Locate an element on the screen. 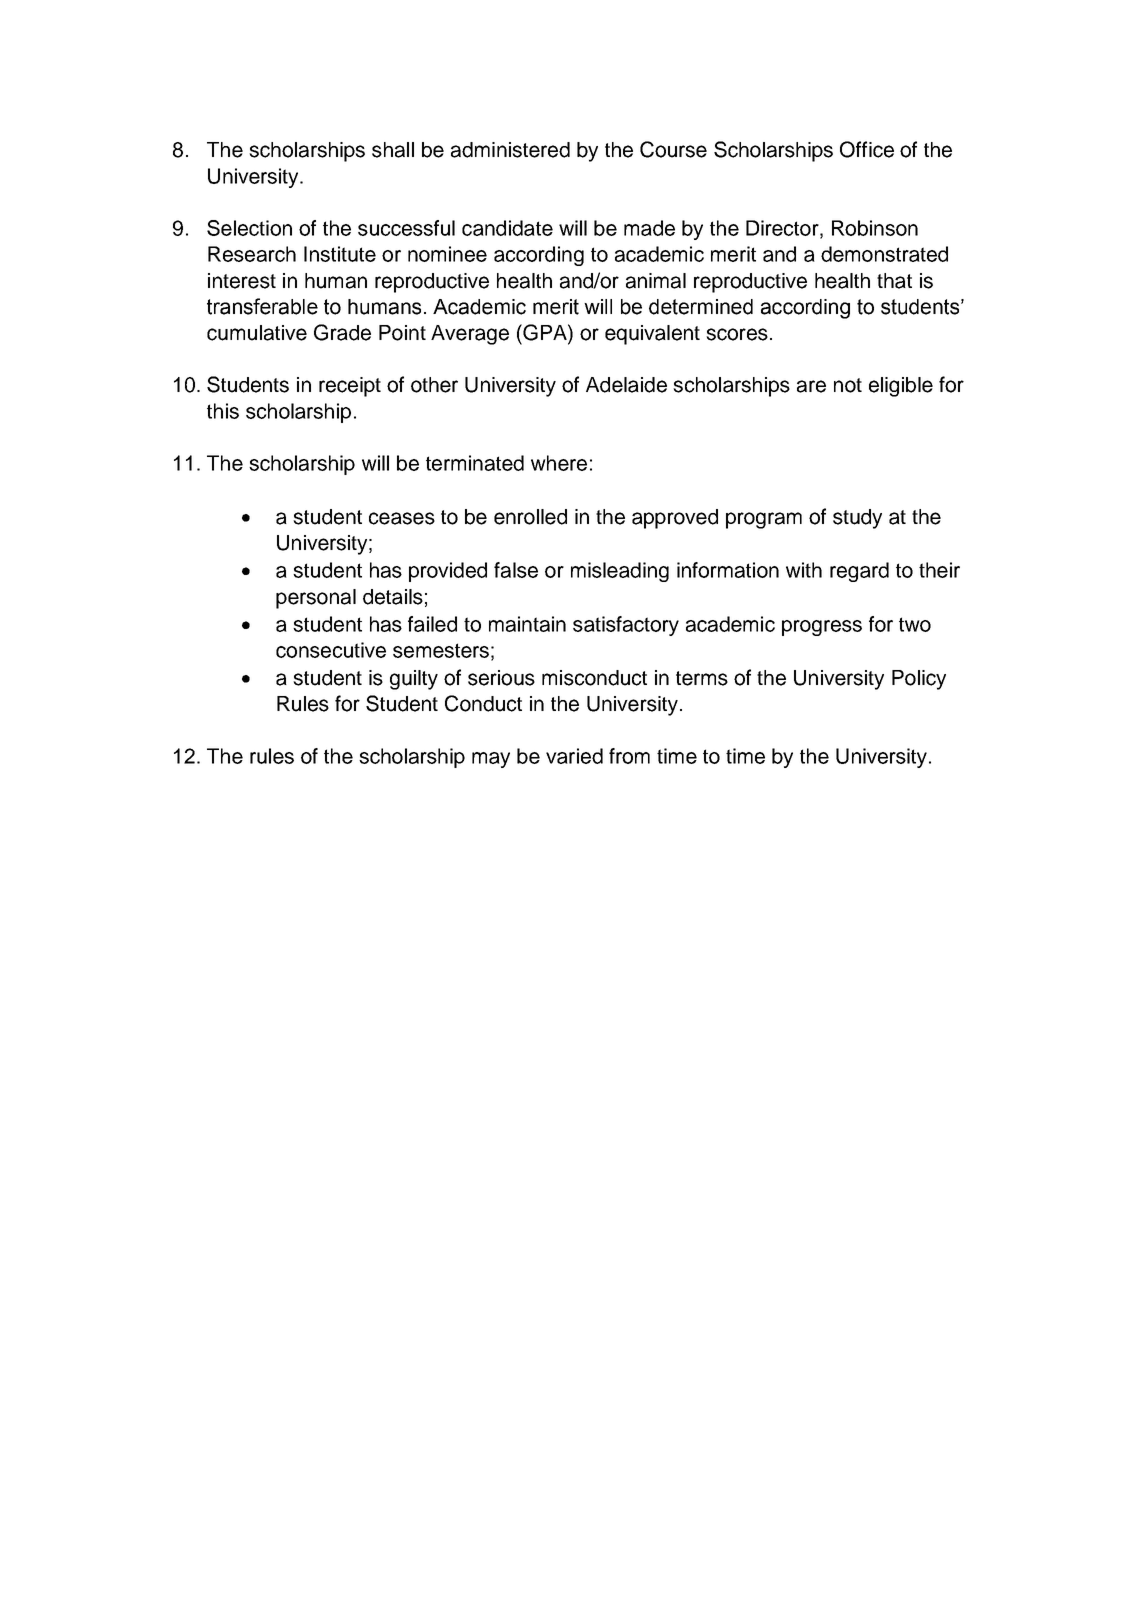  Adelaide is located at coordinates (626, 385).
